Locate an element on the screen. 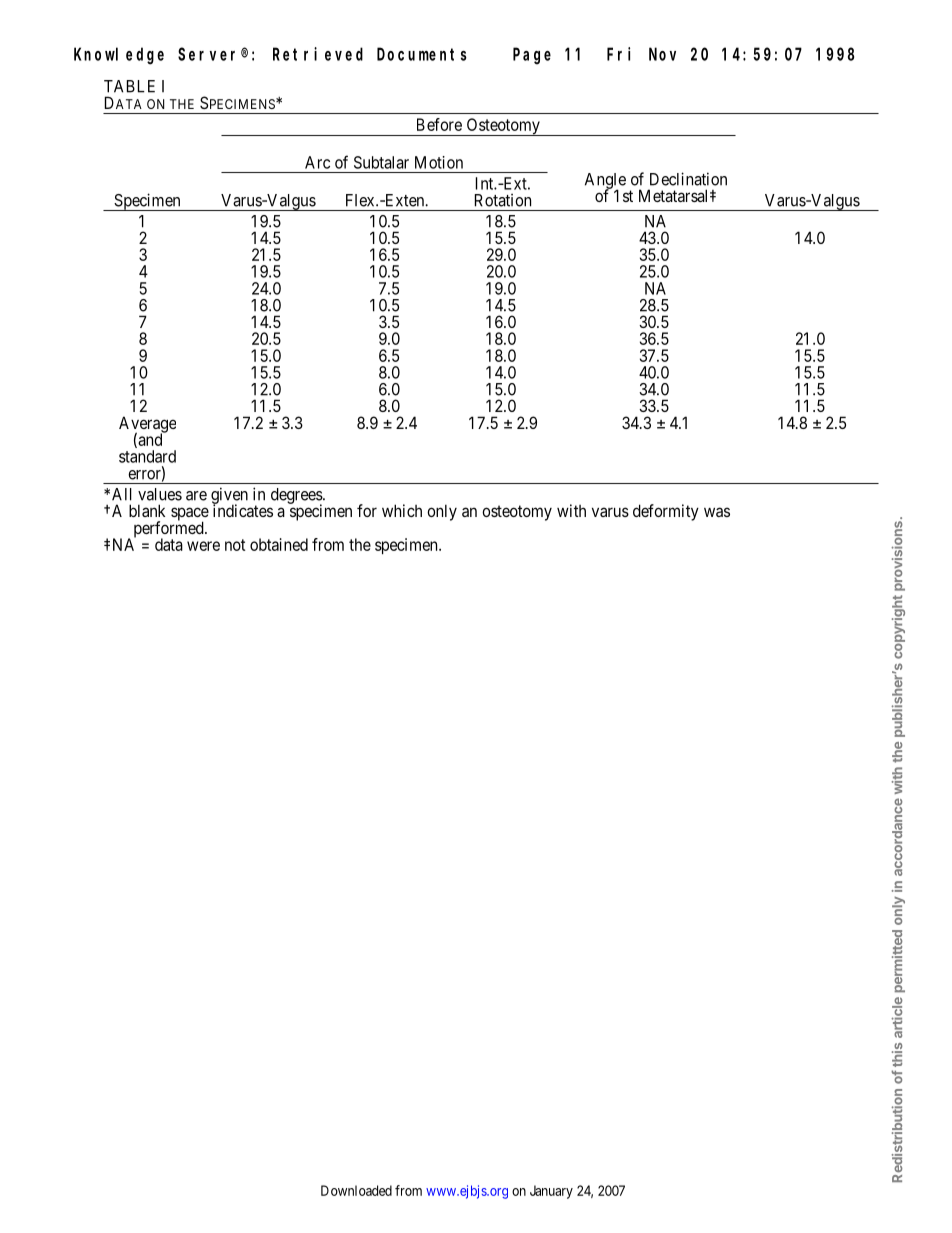 This screenshot has width=952, height=1233. which is located at coordinates (402, 510).
